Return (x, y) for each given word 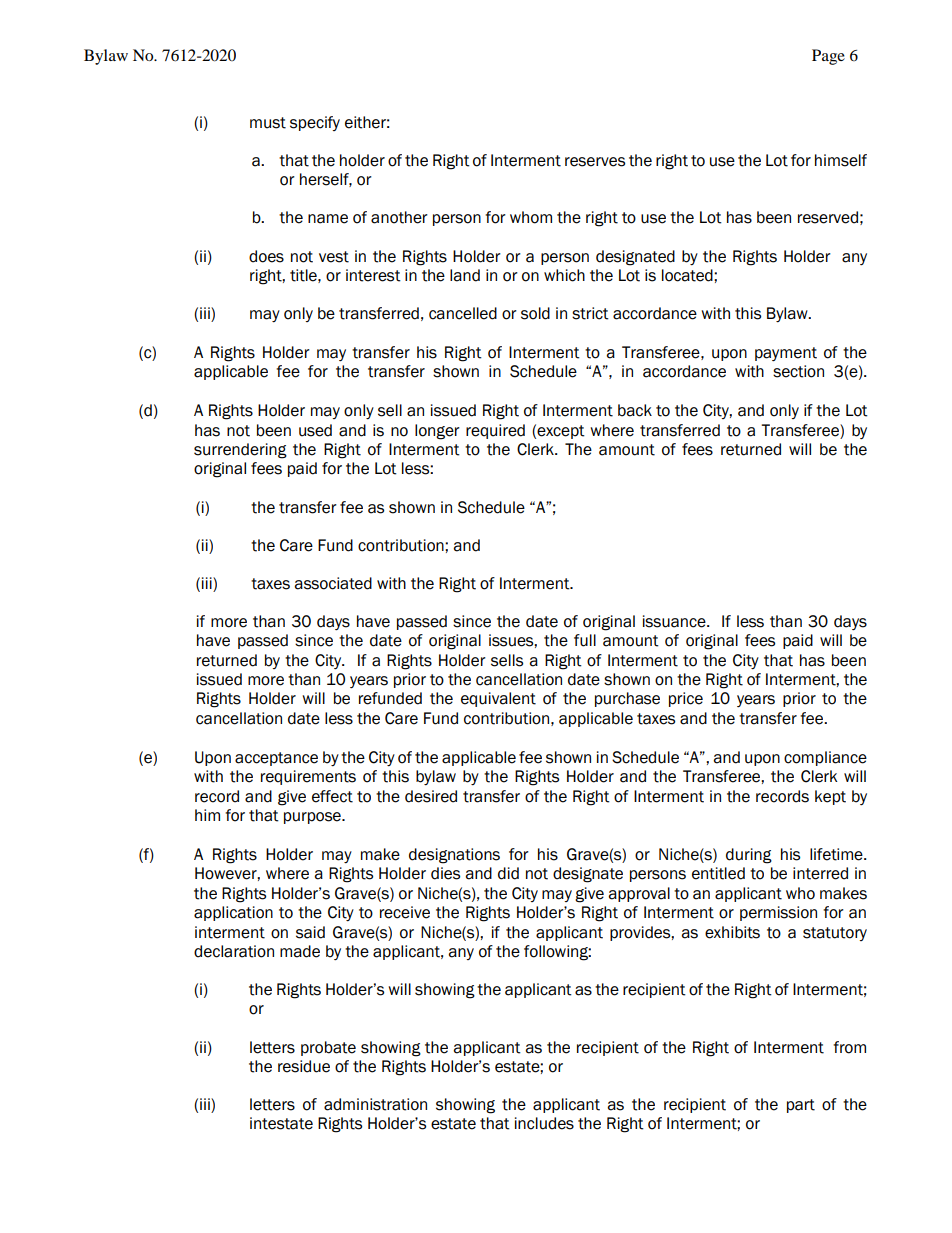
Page (828, 57)
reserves (595, 162)
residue (304, 1066)
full (585, 640)
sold (535, 313)
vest (334, 257)
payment (786, 354)
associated (333, 583)
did (508, 873)
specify (315, 123)
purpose (313, 818)
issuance (675, 621)
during (749, 856)
